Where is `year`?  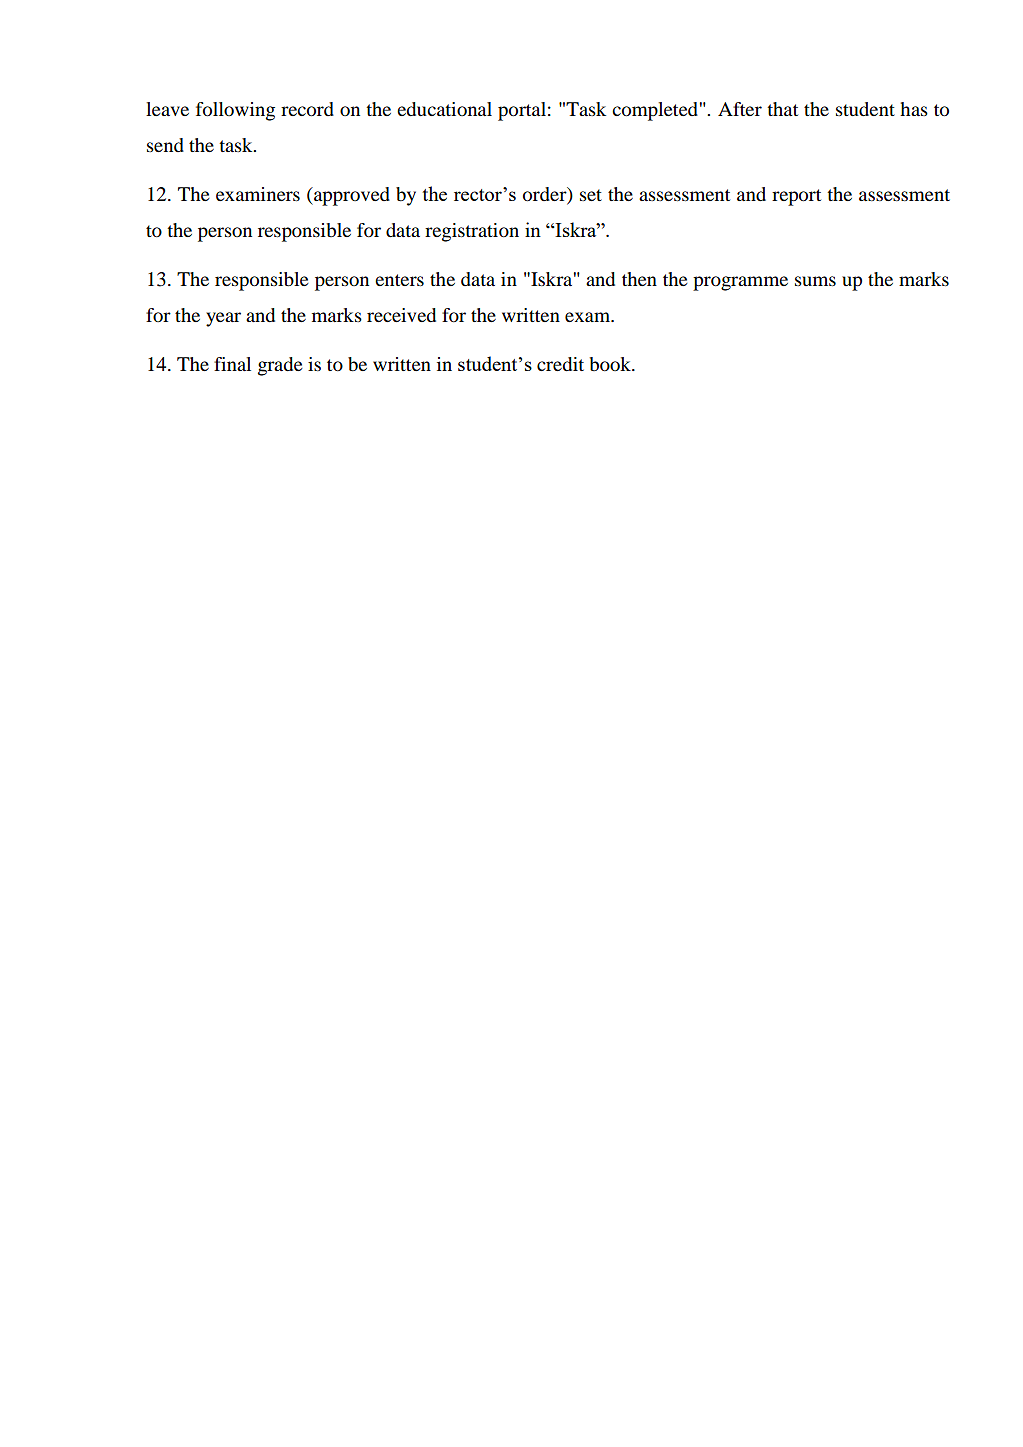 year is located at coordinates (223, 319).
